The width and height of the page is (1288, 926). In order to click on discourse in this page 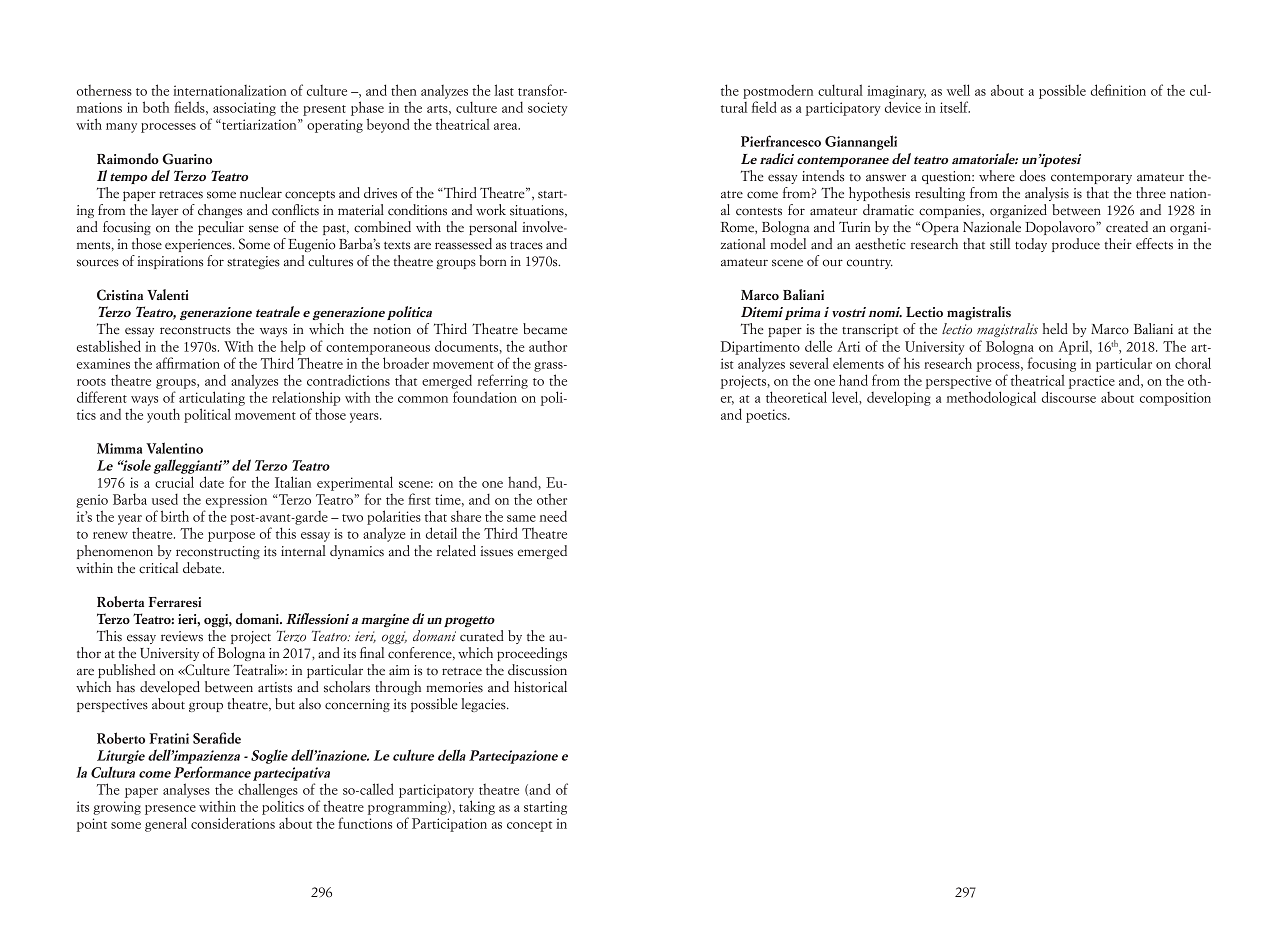, I will do `click(1069, 397)`.
